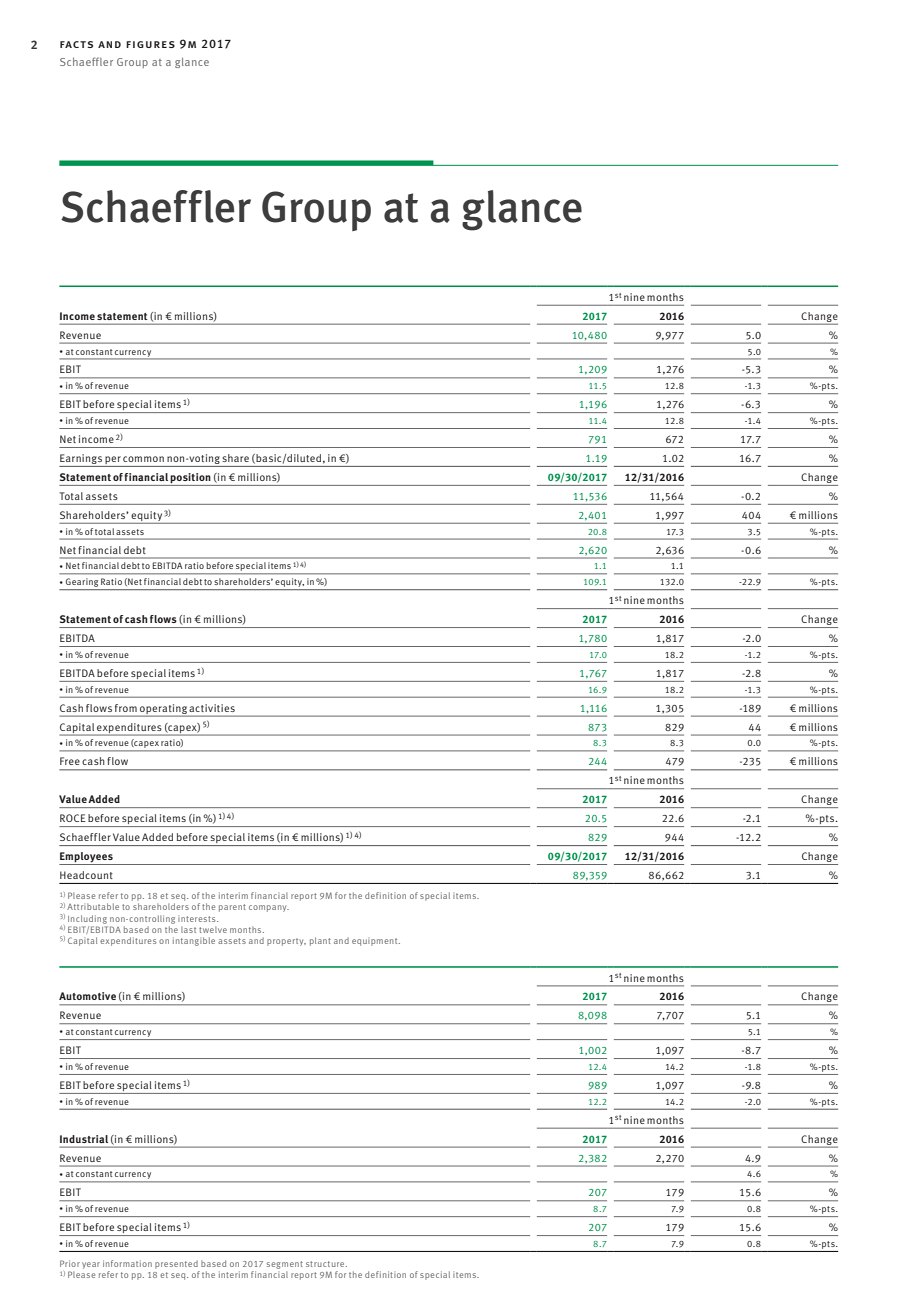  I want to click on presented, so click(177, 1266).
